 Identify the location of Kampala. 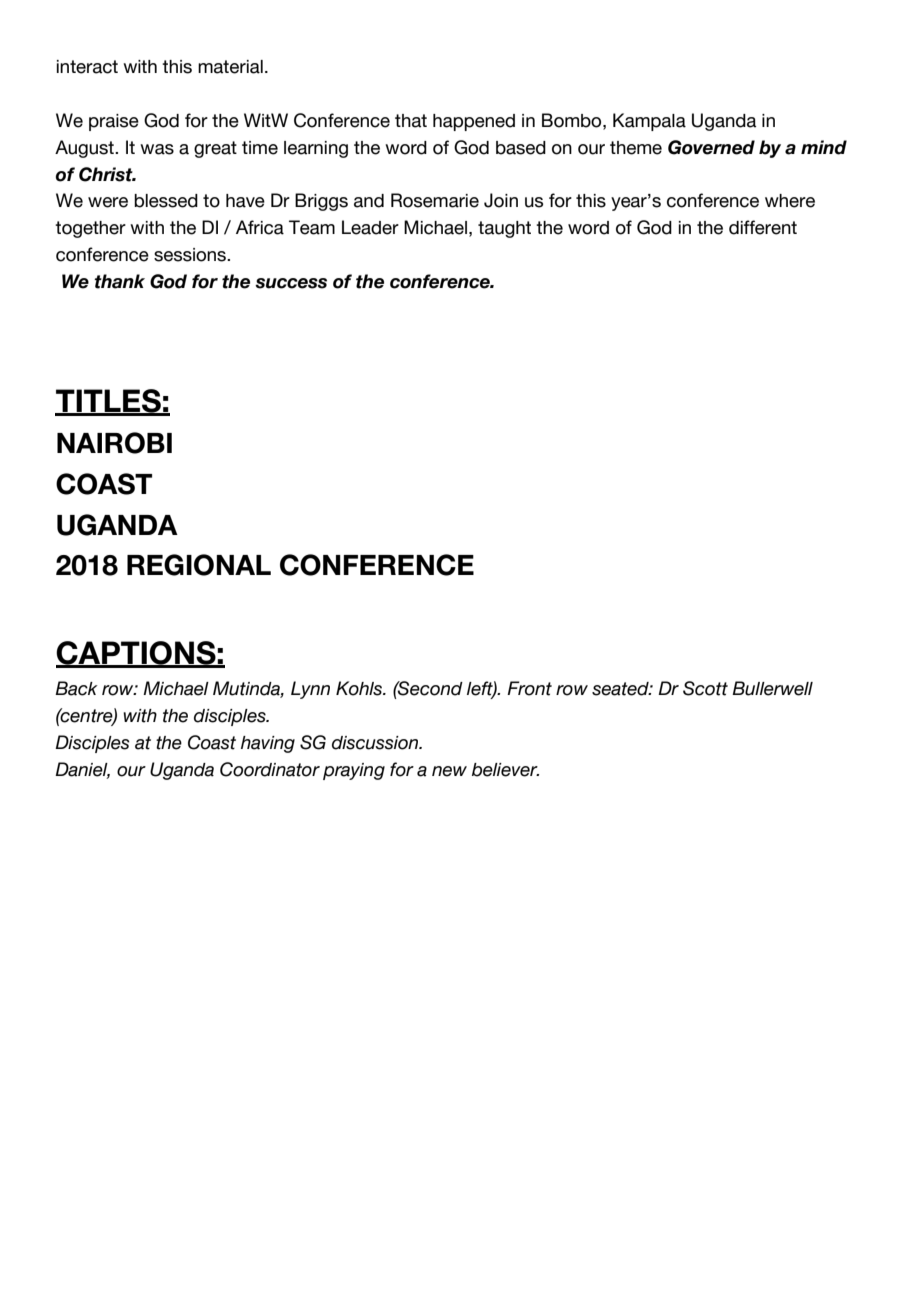
(649, 122).
